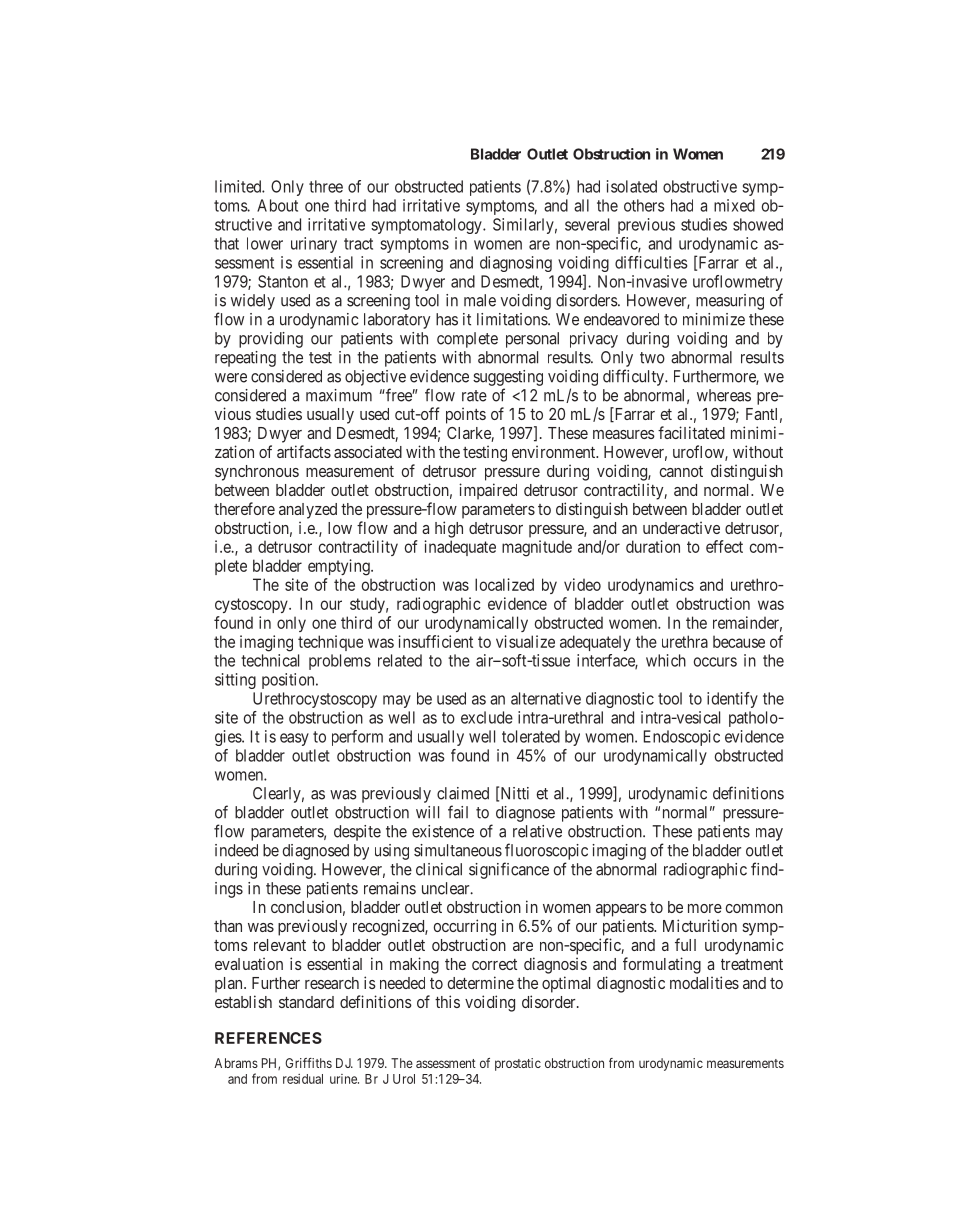  I want to click on lower, so click(265, 243).
